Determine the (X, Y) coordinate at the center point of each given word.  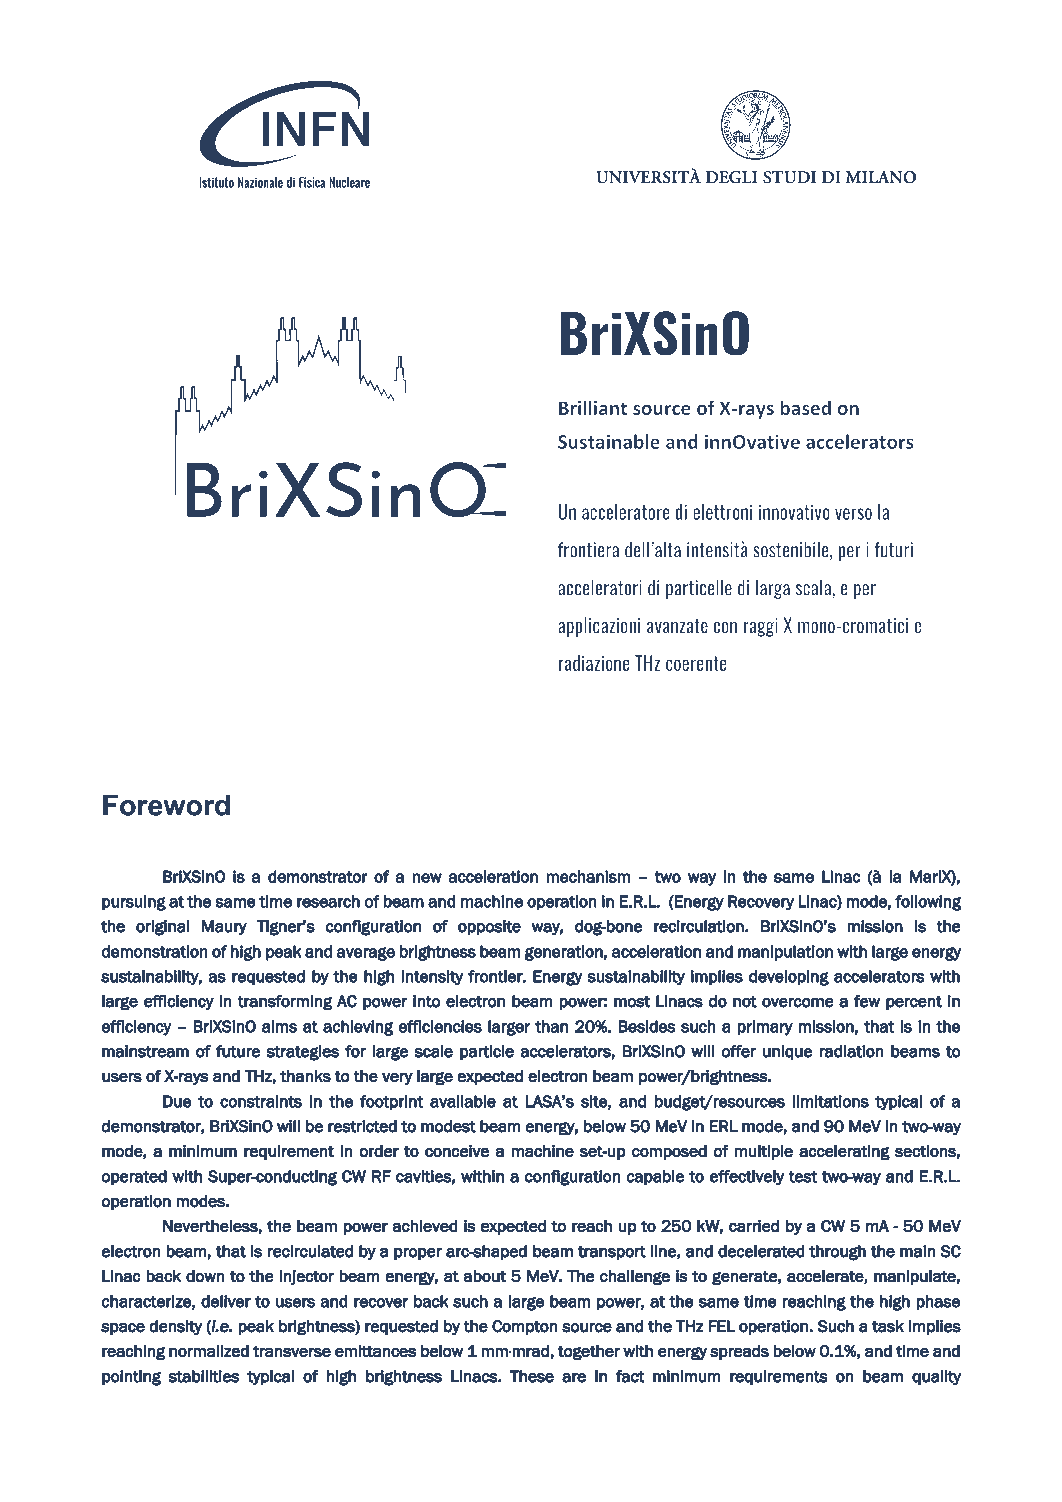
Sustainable (609, 441)
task (888, 1326)
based (805, 407)
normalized (209, 1351)
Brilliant (593, 407)
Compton (525, 1327)
